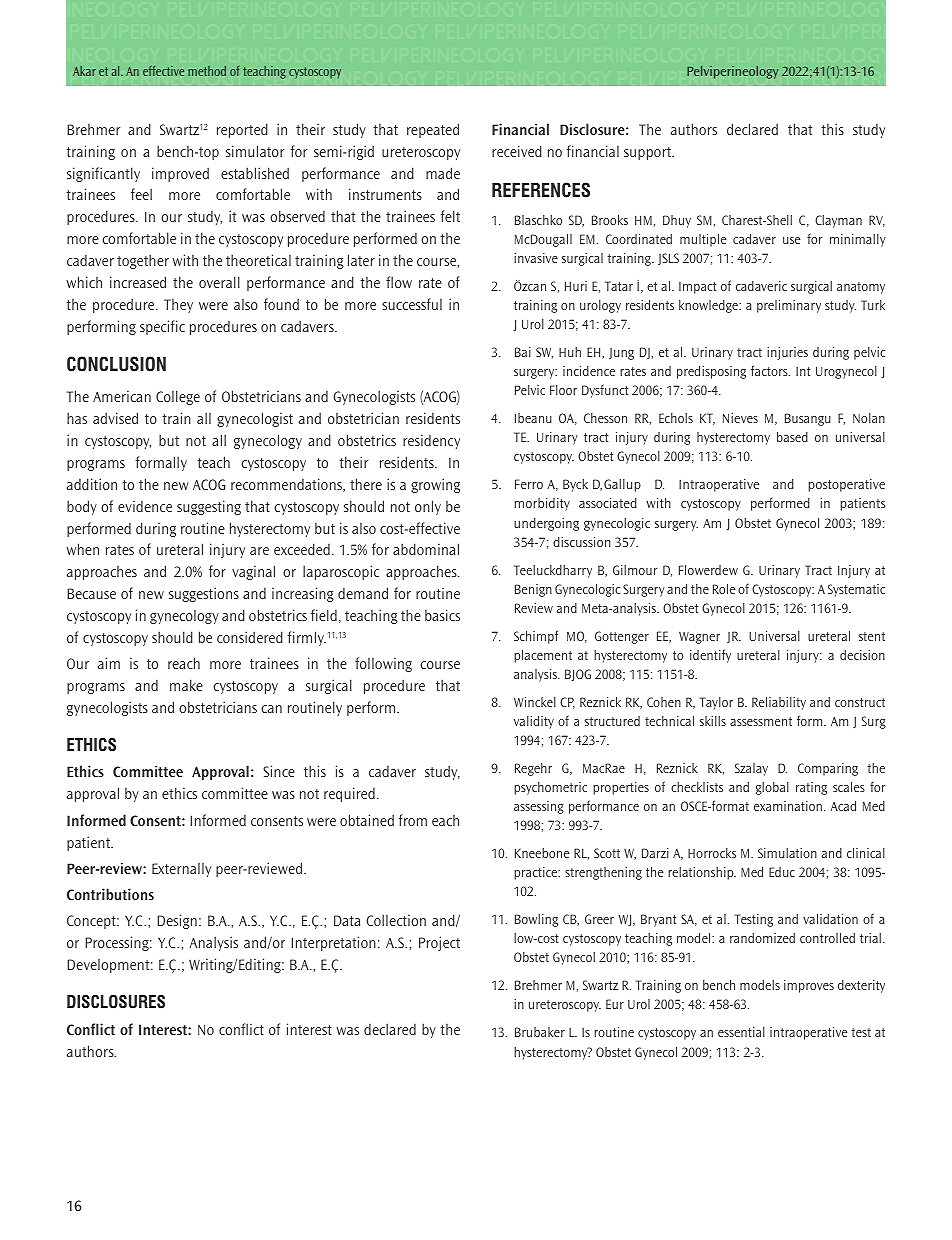  What do you see at coordinates (207, 71) in the screenshot?
I see `method` at bounding box center [207, 71].
